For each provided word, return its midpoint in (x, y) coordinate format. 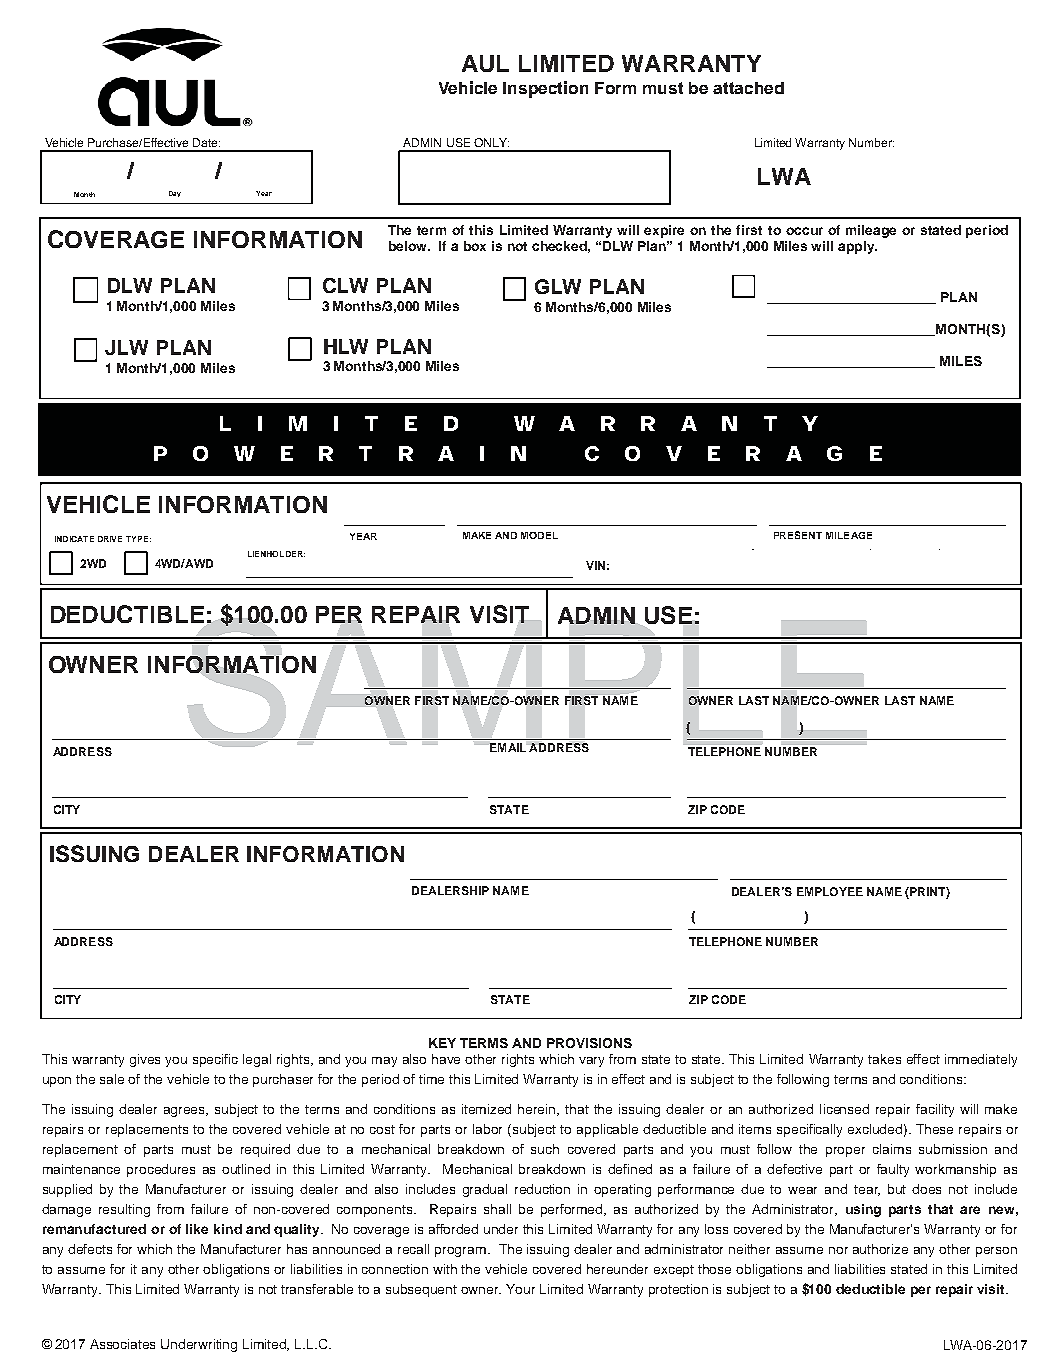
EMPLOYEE (830, 891)
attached (748, 88)
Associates (122, 1344)
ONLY (491, 142)
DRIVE (110, 539)
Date (206, 142)
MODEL (539, 535)
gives (145, 1060)
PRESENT (798, 535)
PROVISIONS (589, 1043)
